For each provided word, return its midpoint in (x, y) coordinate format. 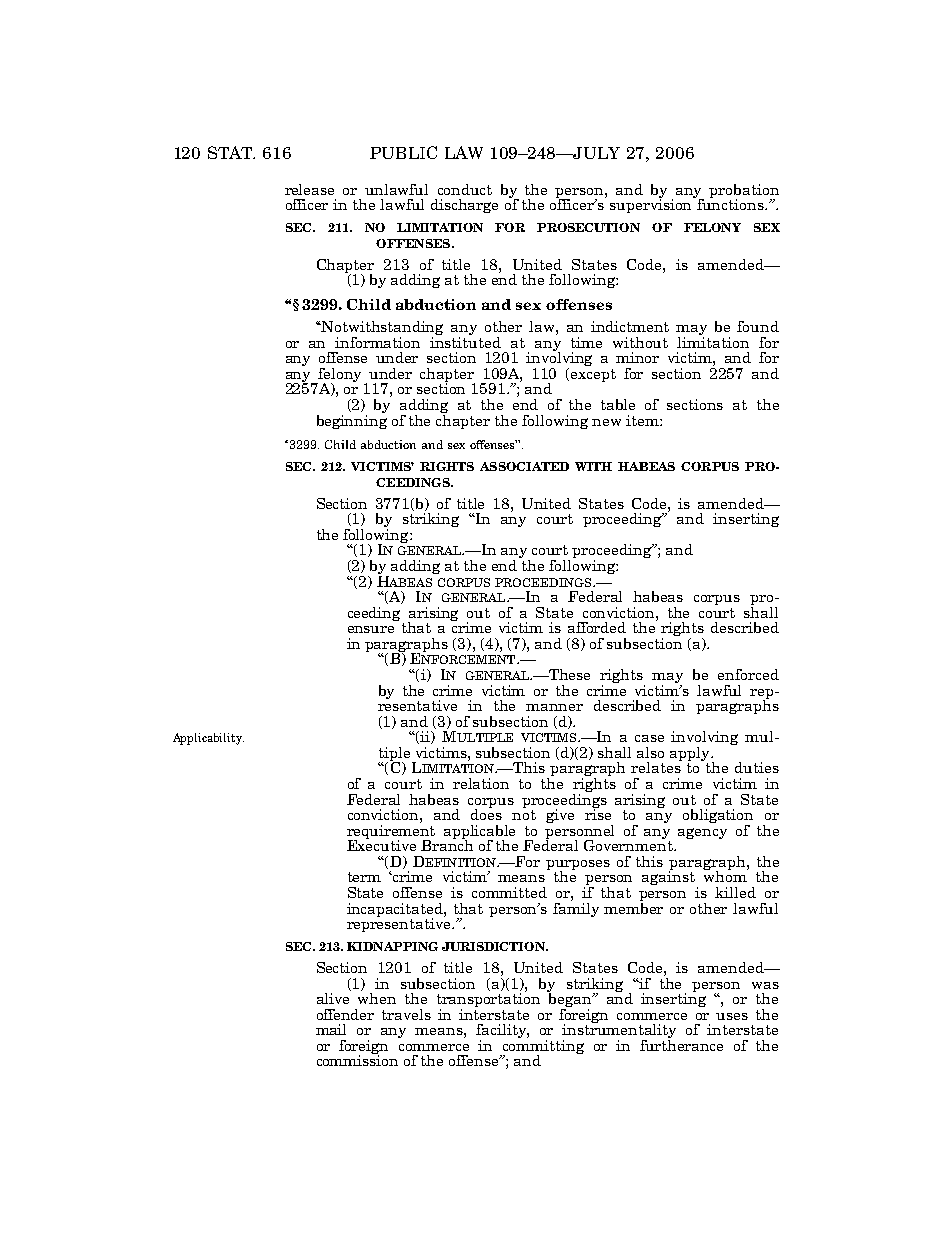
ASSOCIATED (524, 466)
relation (481, 783)
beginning (352, 420)
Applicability (208, 739)
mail (331, 1029)
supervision (652, 205)
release (309, 189)
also (650, 752)
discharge (464, 206)
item (643, 420)
